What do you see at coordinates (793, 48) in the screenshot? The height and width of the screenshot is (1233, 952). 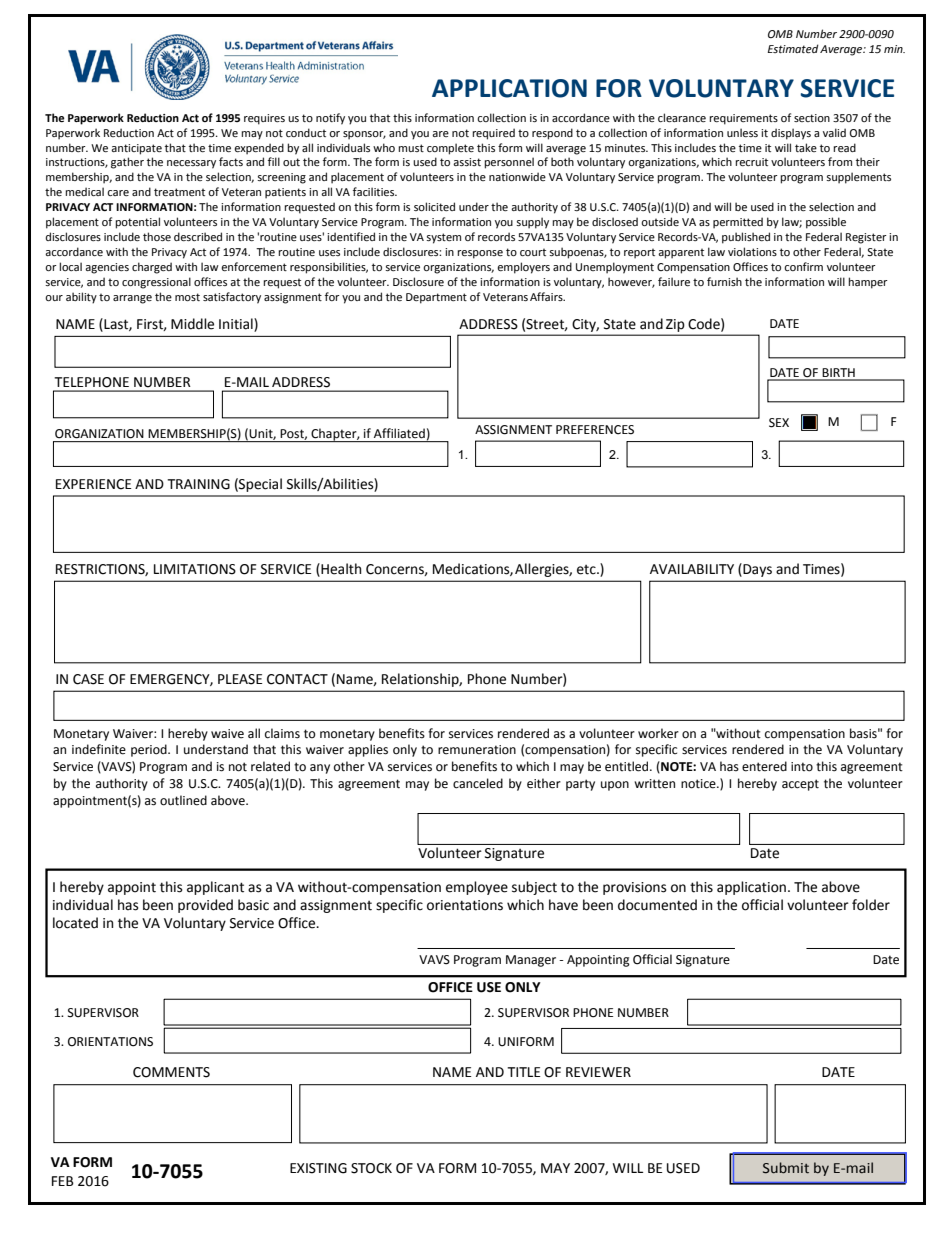 I see `Estimated` at bounding box center [793, 48].
